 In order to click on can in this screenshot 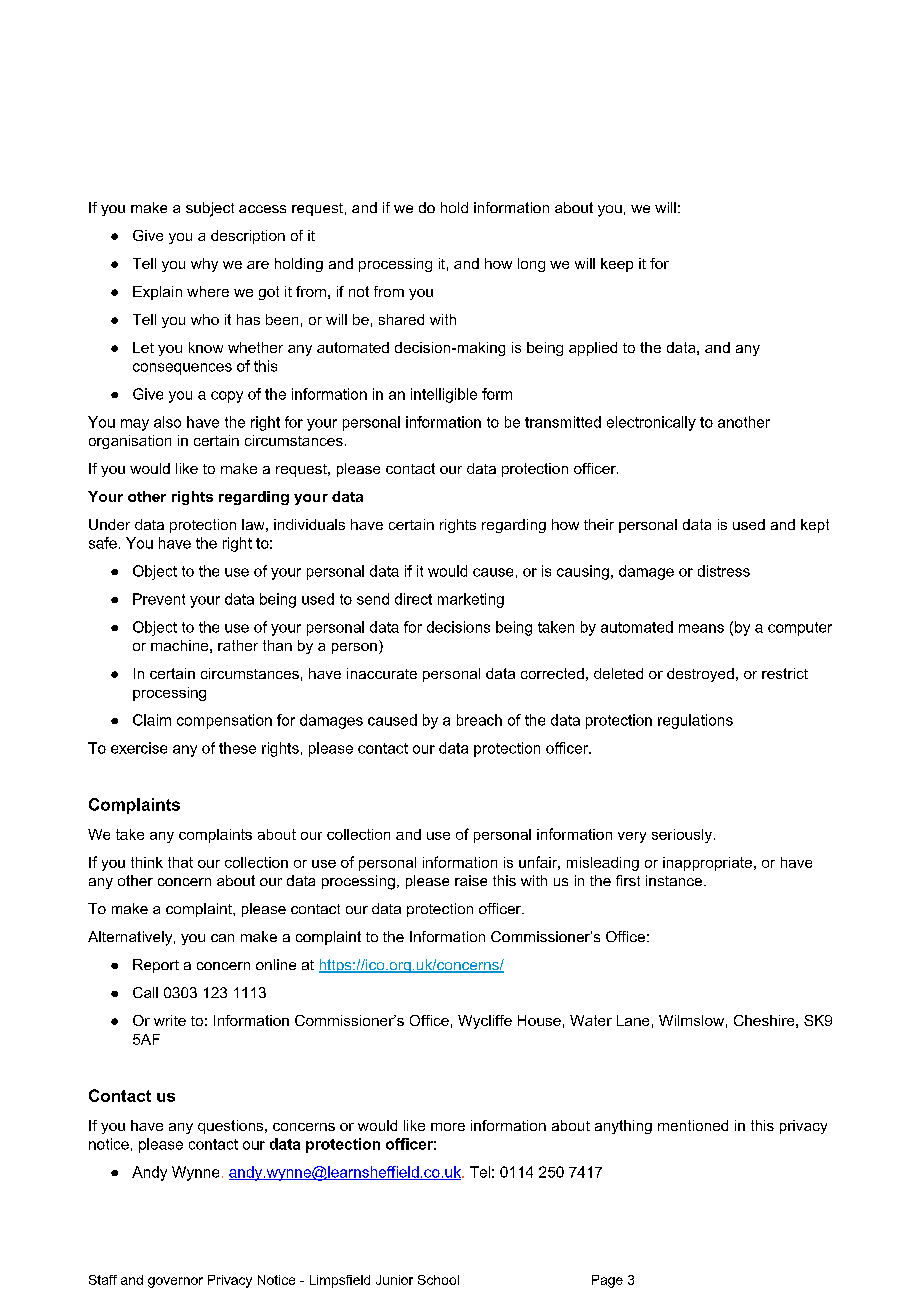, I will do `click(222, 938)`.
